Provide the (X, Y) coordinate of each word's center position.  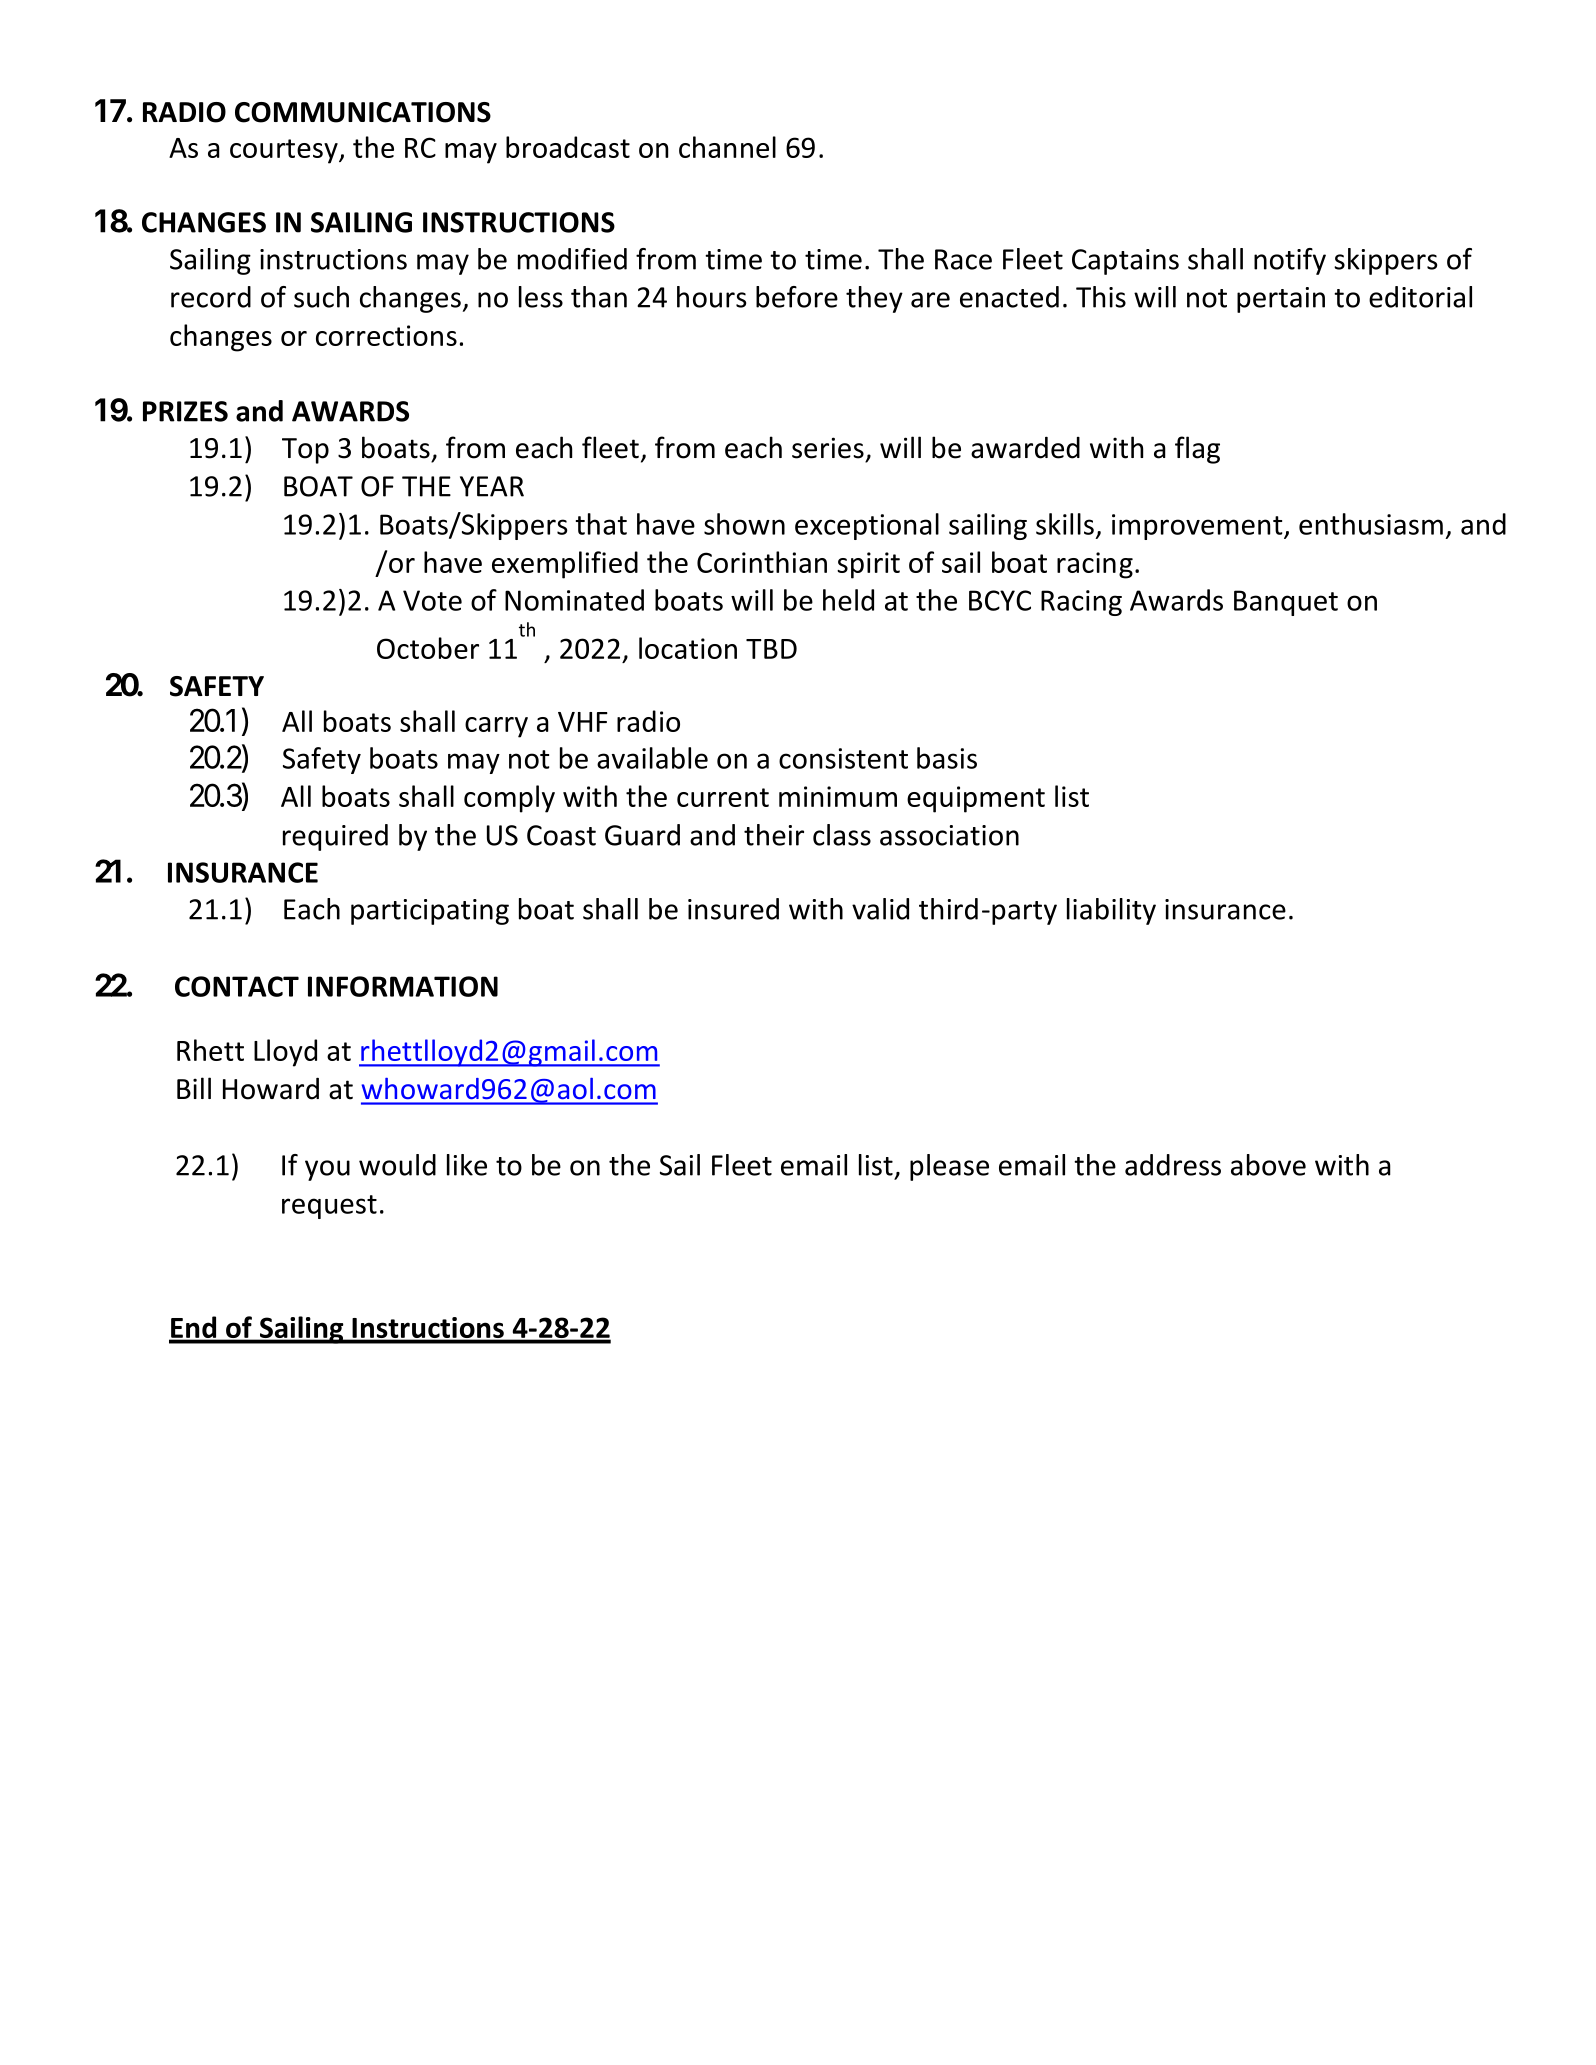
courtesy (285, 151)
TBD (771, 649)
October (428, 648)
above (1268, 1165)
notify (1290, 261)
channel (727, 147)
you (327, 1170)
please (949, 1167)
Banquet (1286, 603)
